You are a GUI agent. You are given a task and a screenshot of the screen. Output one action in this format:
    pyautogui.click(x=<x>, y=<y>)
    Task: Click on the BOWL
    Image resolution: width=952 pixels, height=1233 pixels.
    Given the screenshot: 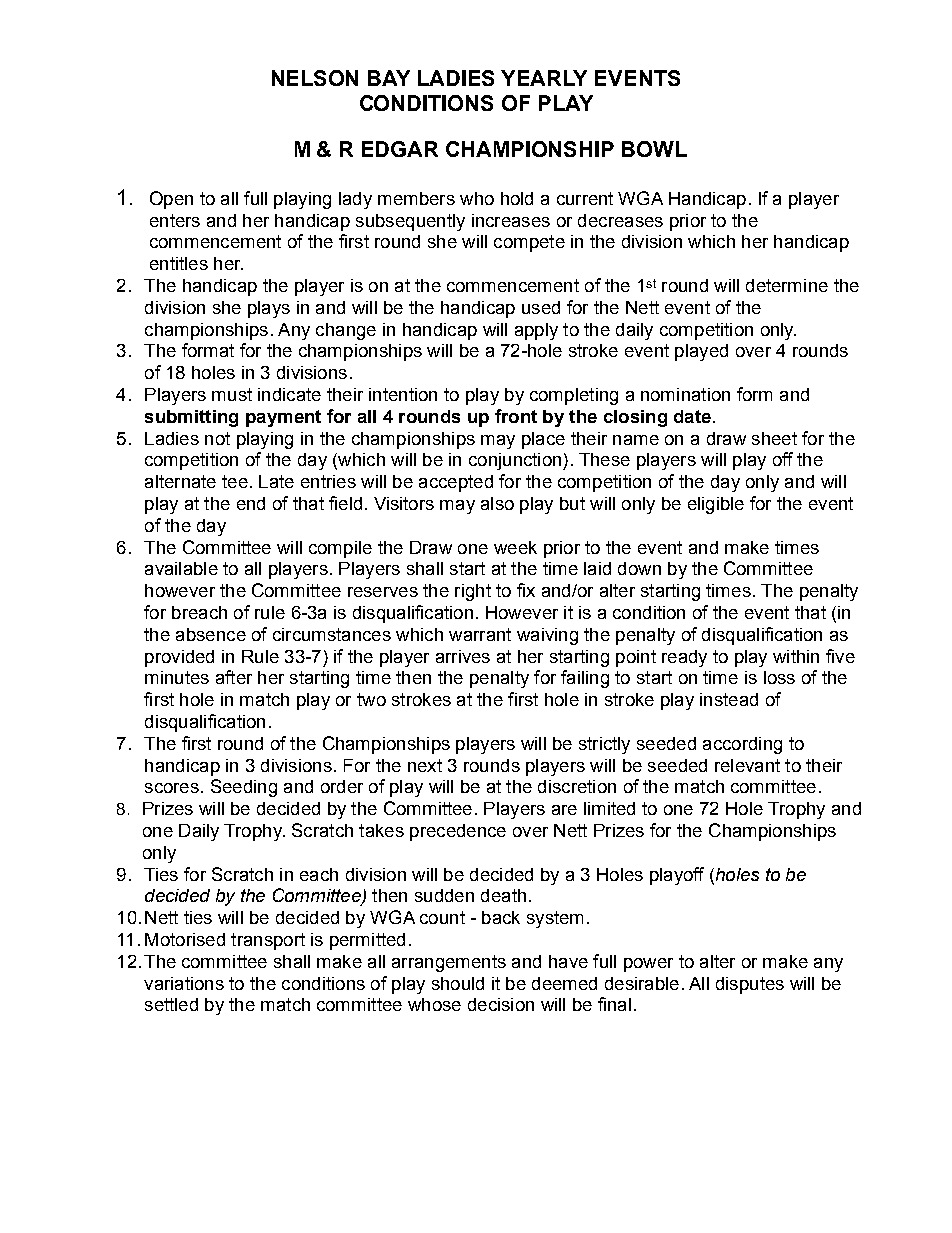 What is the action you would take?
    pyautogui.click(x=654, y=149)
